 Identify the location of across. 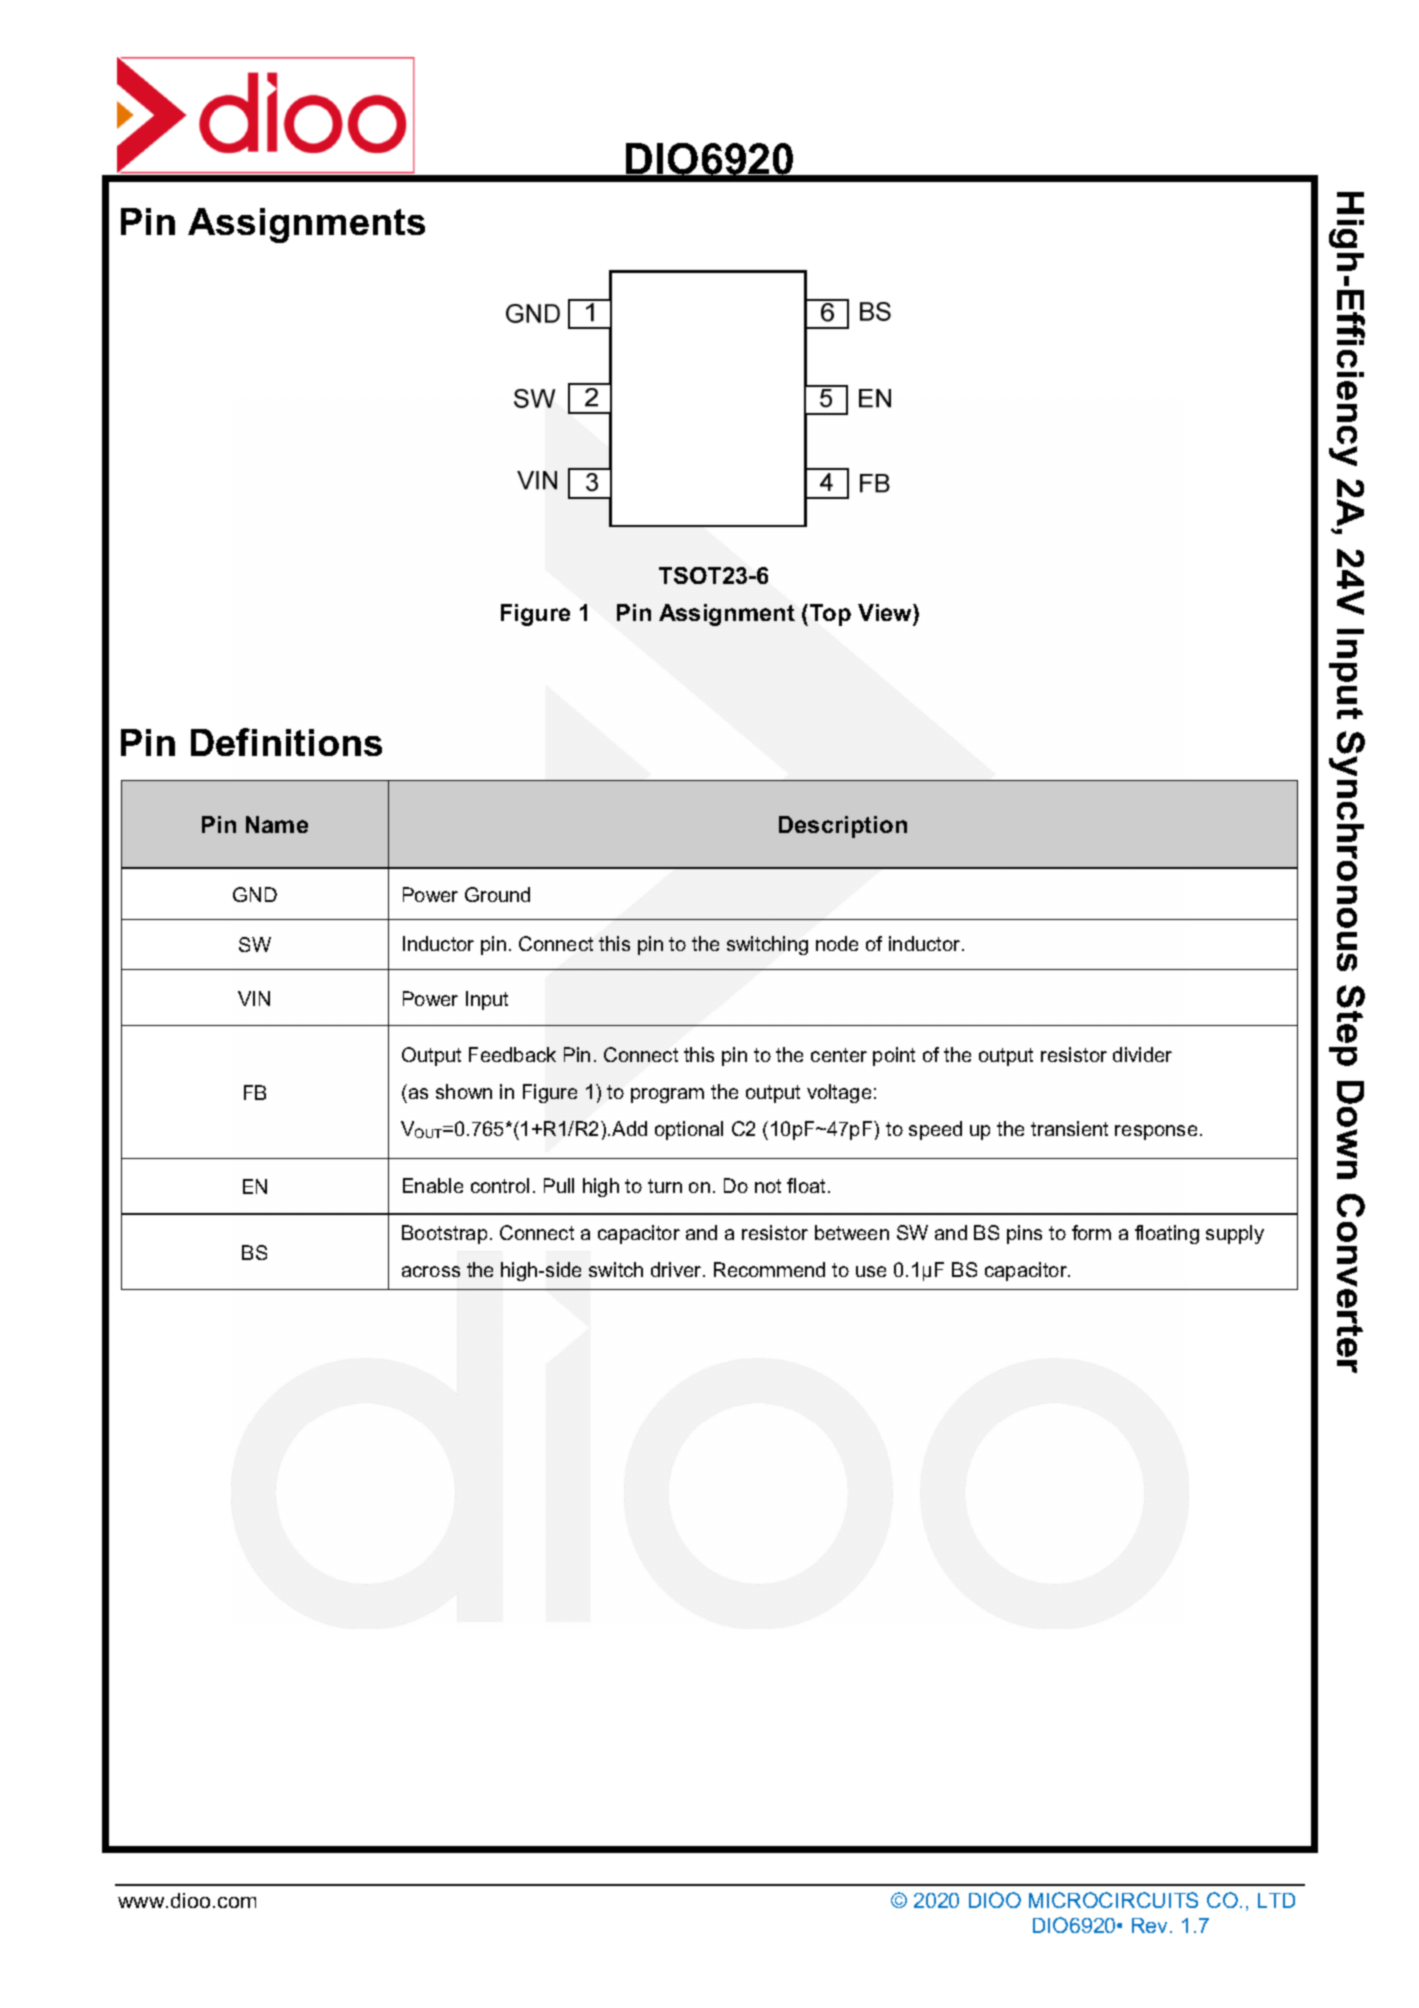
(431, 1271).
